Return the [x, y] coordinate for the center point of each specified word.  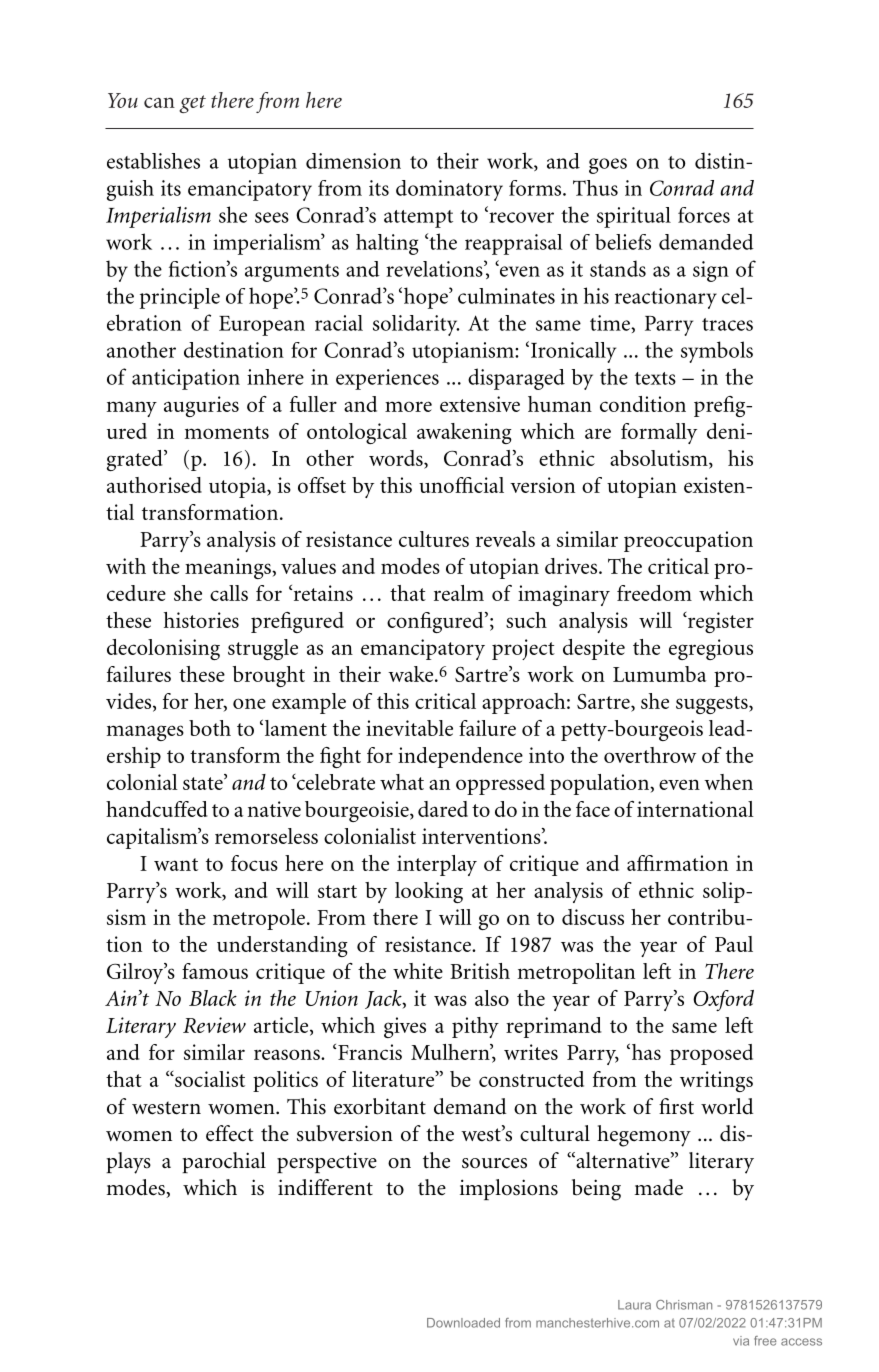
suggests [713, 705]
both [210, 728]
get [192, 104]
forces [704, 215]
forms [536, 188]
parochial [224, 1162]
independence [460, 757]
